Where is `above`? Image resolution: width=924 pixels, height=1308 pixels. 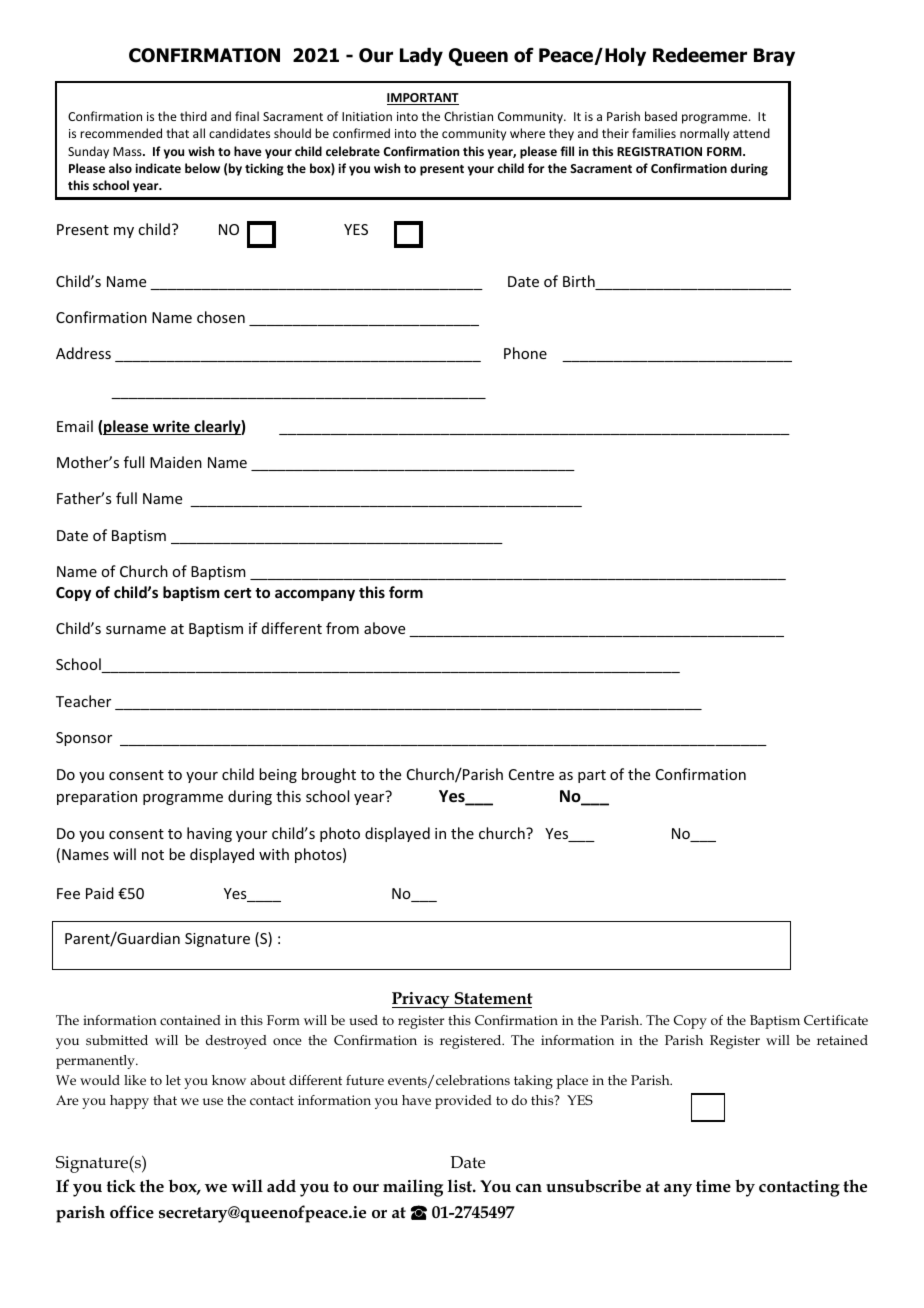 above is located at coordinates (384, 628).
